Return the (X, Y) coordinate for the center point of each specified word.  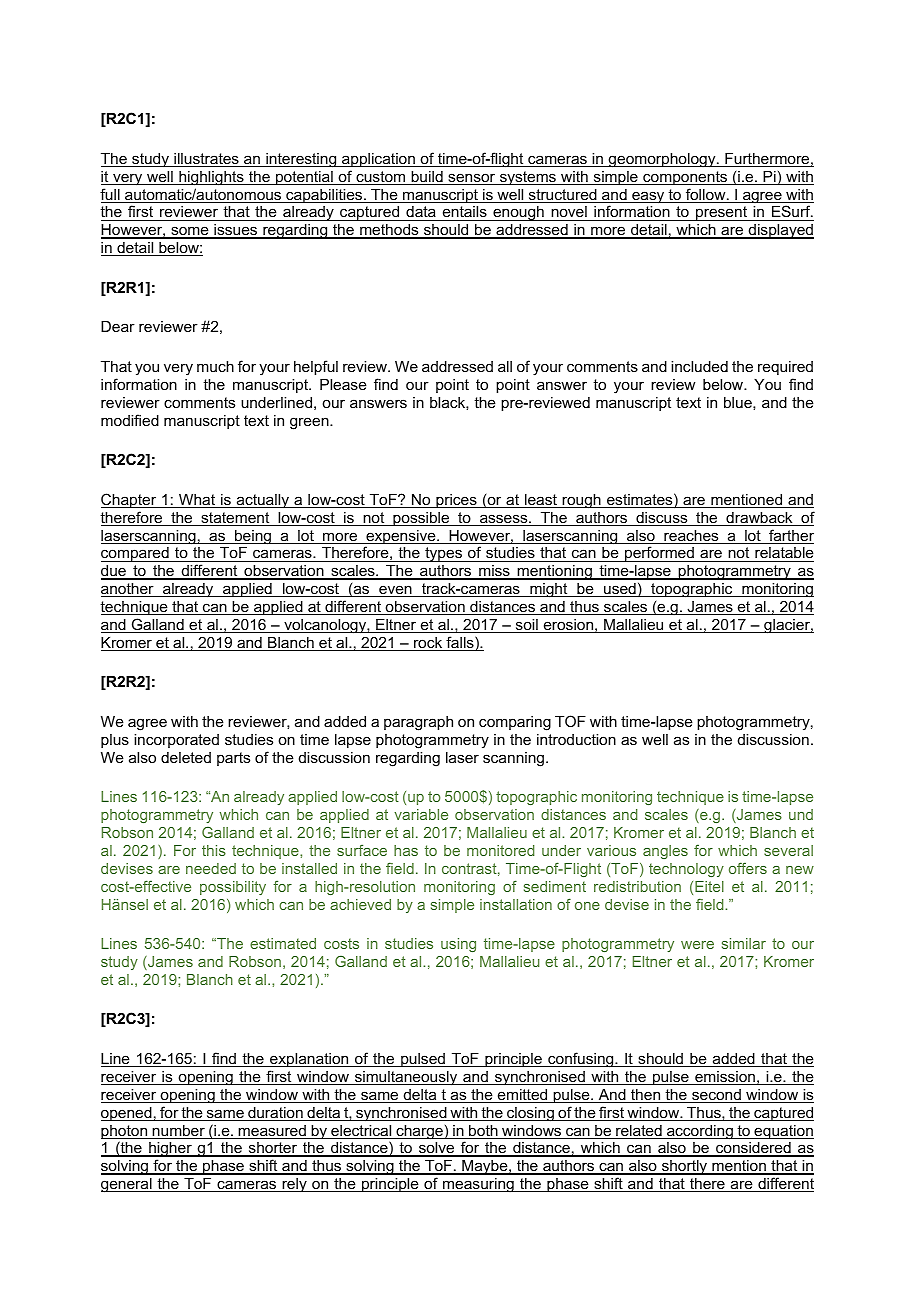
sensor (472, 179)
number (179, 1132)
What (197, 501)
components (685, 178)
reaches (691, 537)
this (214, 850)
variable (421, 814)
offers (748, 868)
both (483, 1132)
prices (456, 501)
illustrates (206, 160)
